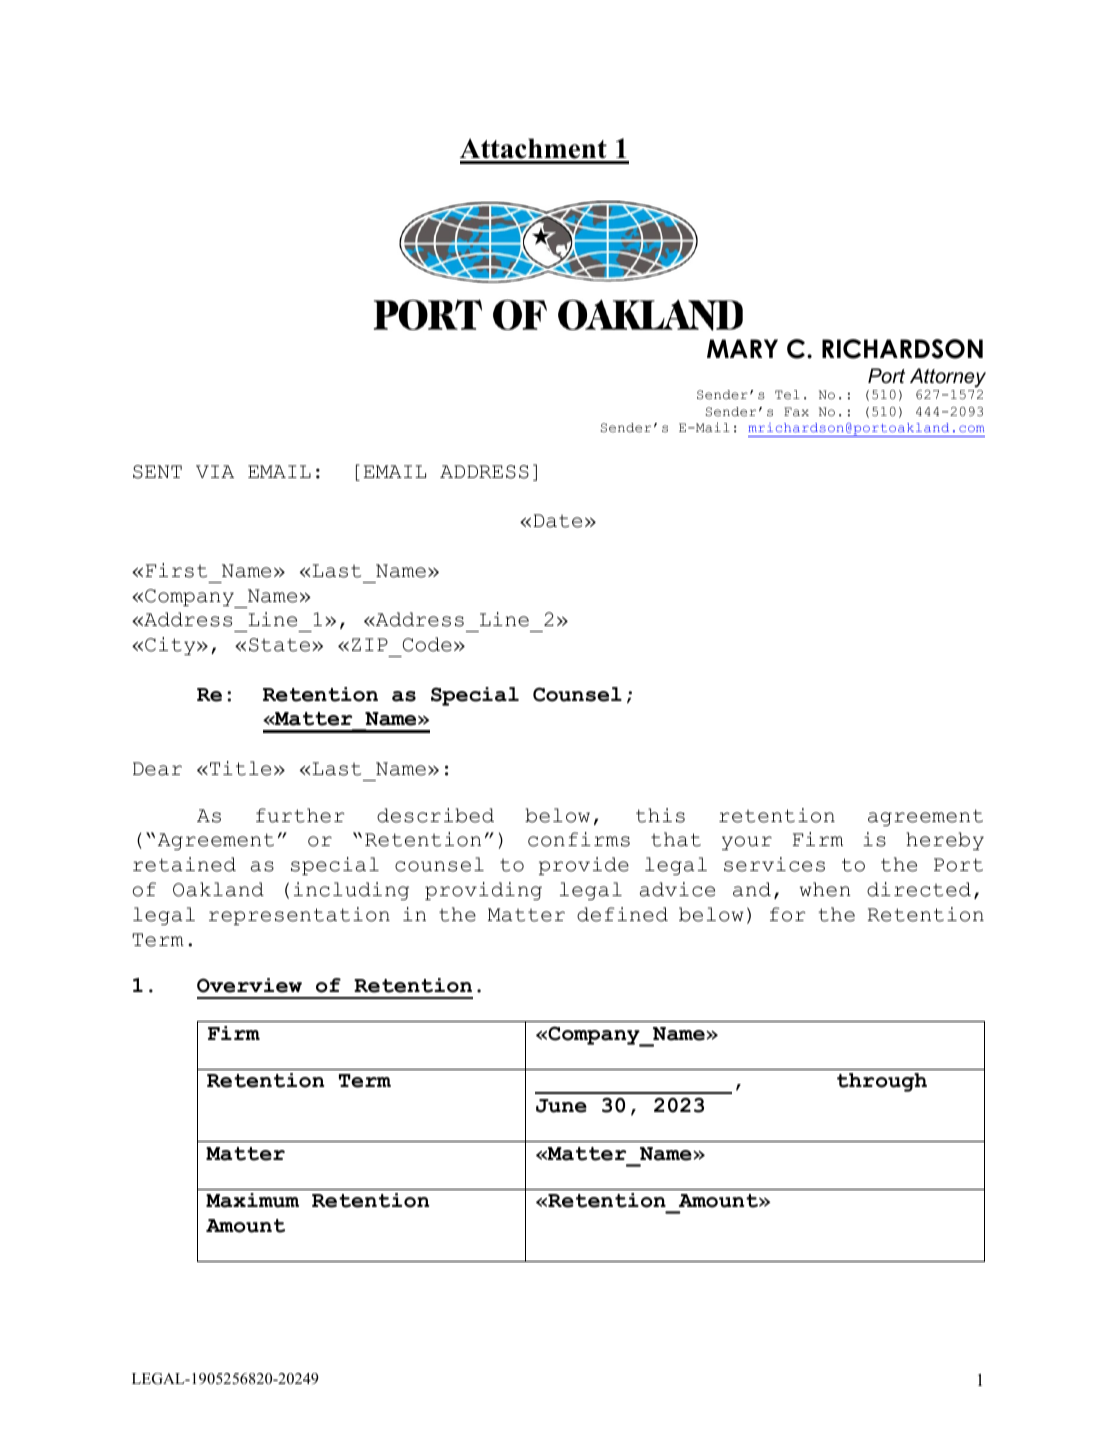  What do you see at coordinates (796, 412) in the screenshot?
I see `Fax` at bounding box center [796, 412].
